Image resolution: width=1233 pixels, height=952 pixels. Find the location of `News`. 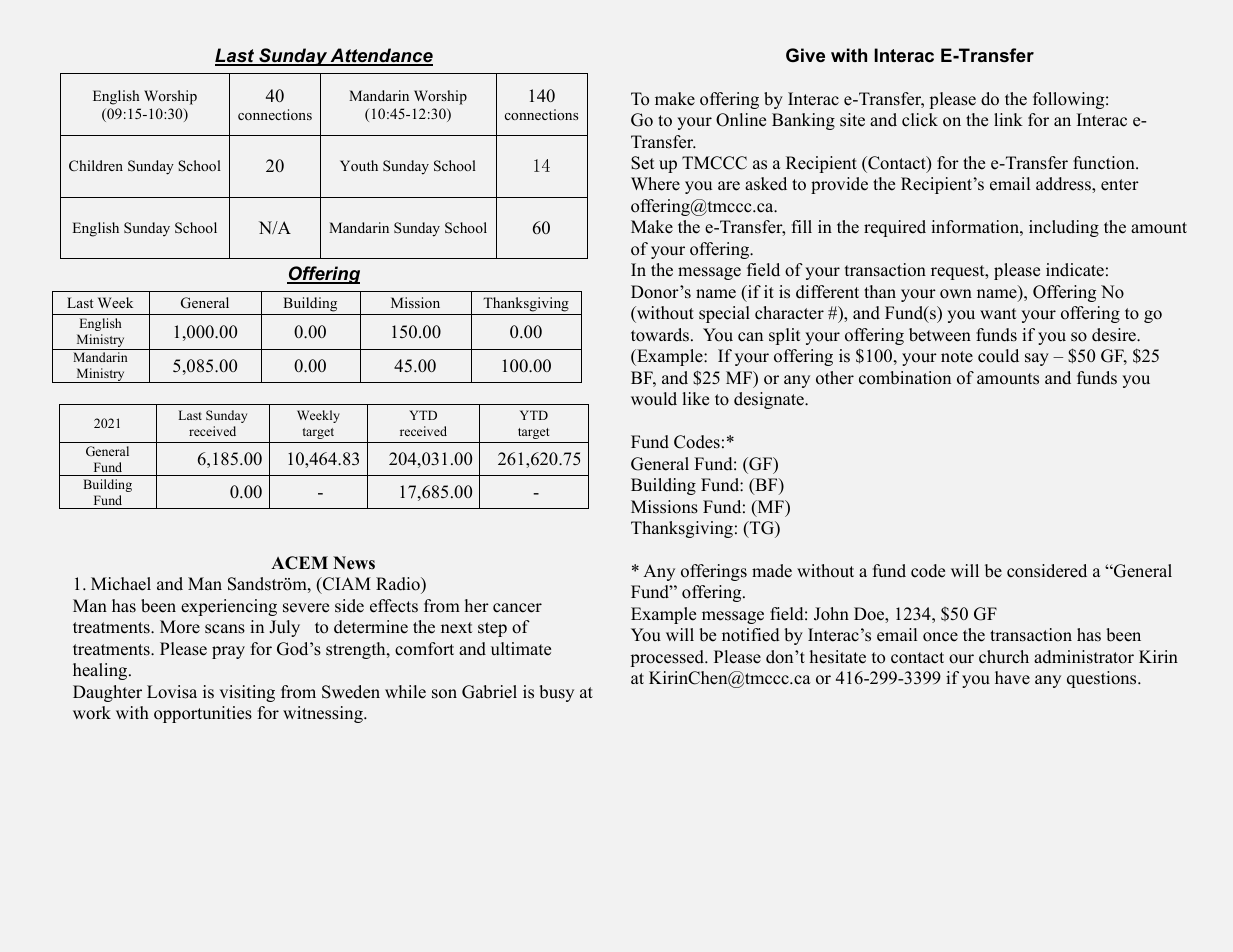

News is located at coordinates (354, 563).
